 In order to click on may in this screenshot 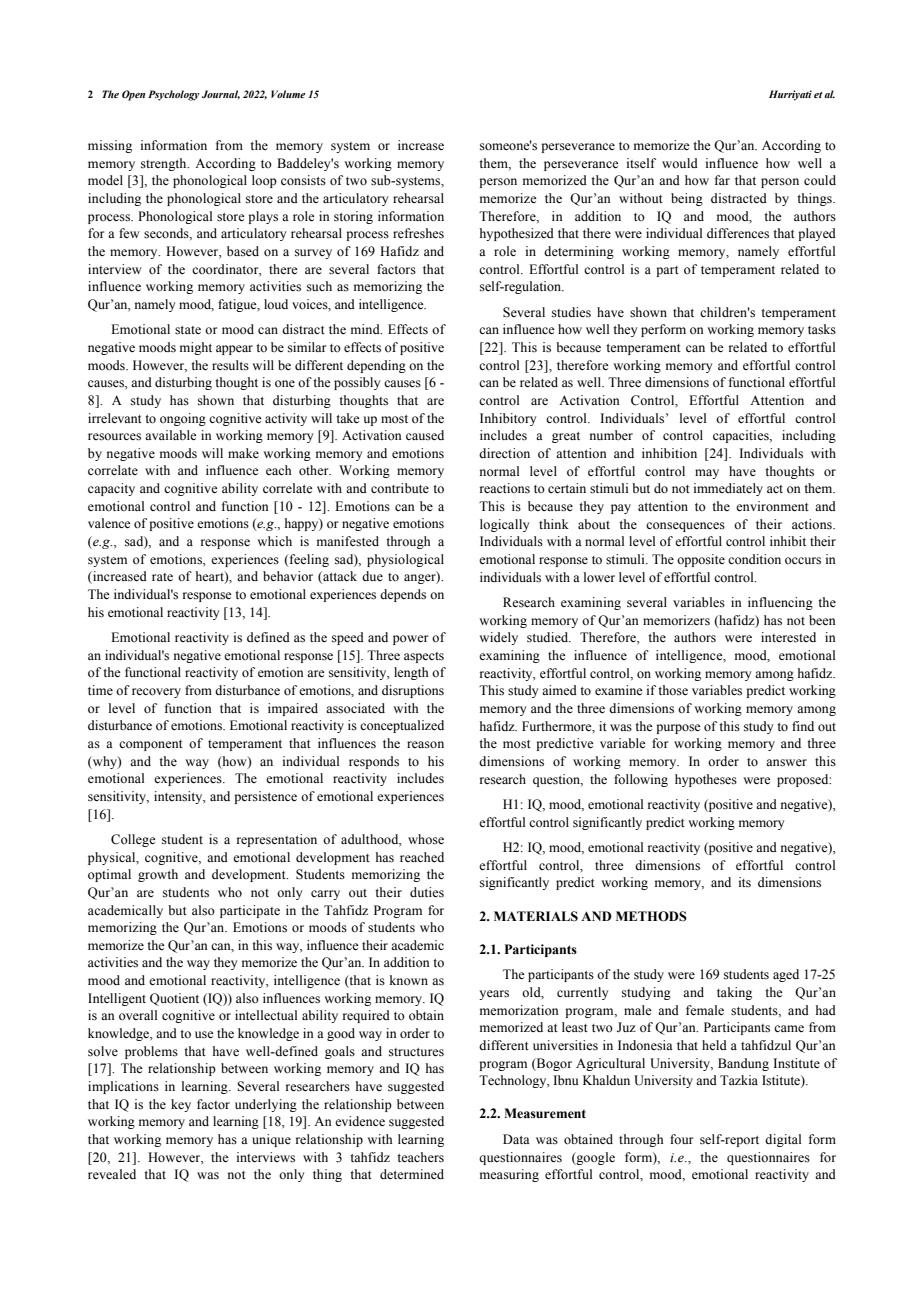, I will do `click(707, 474)`.
